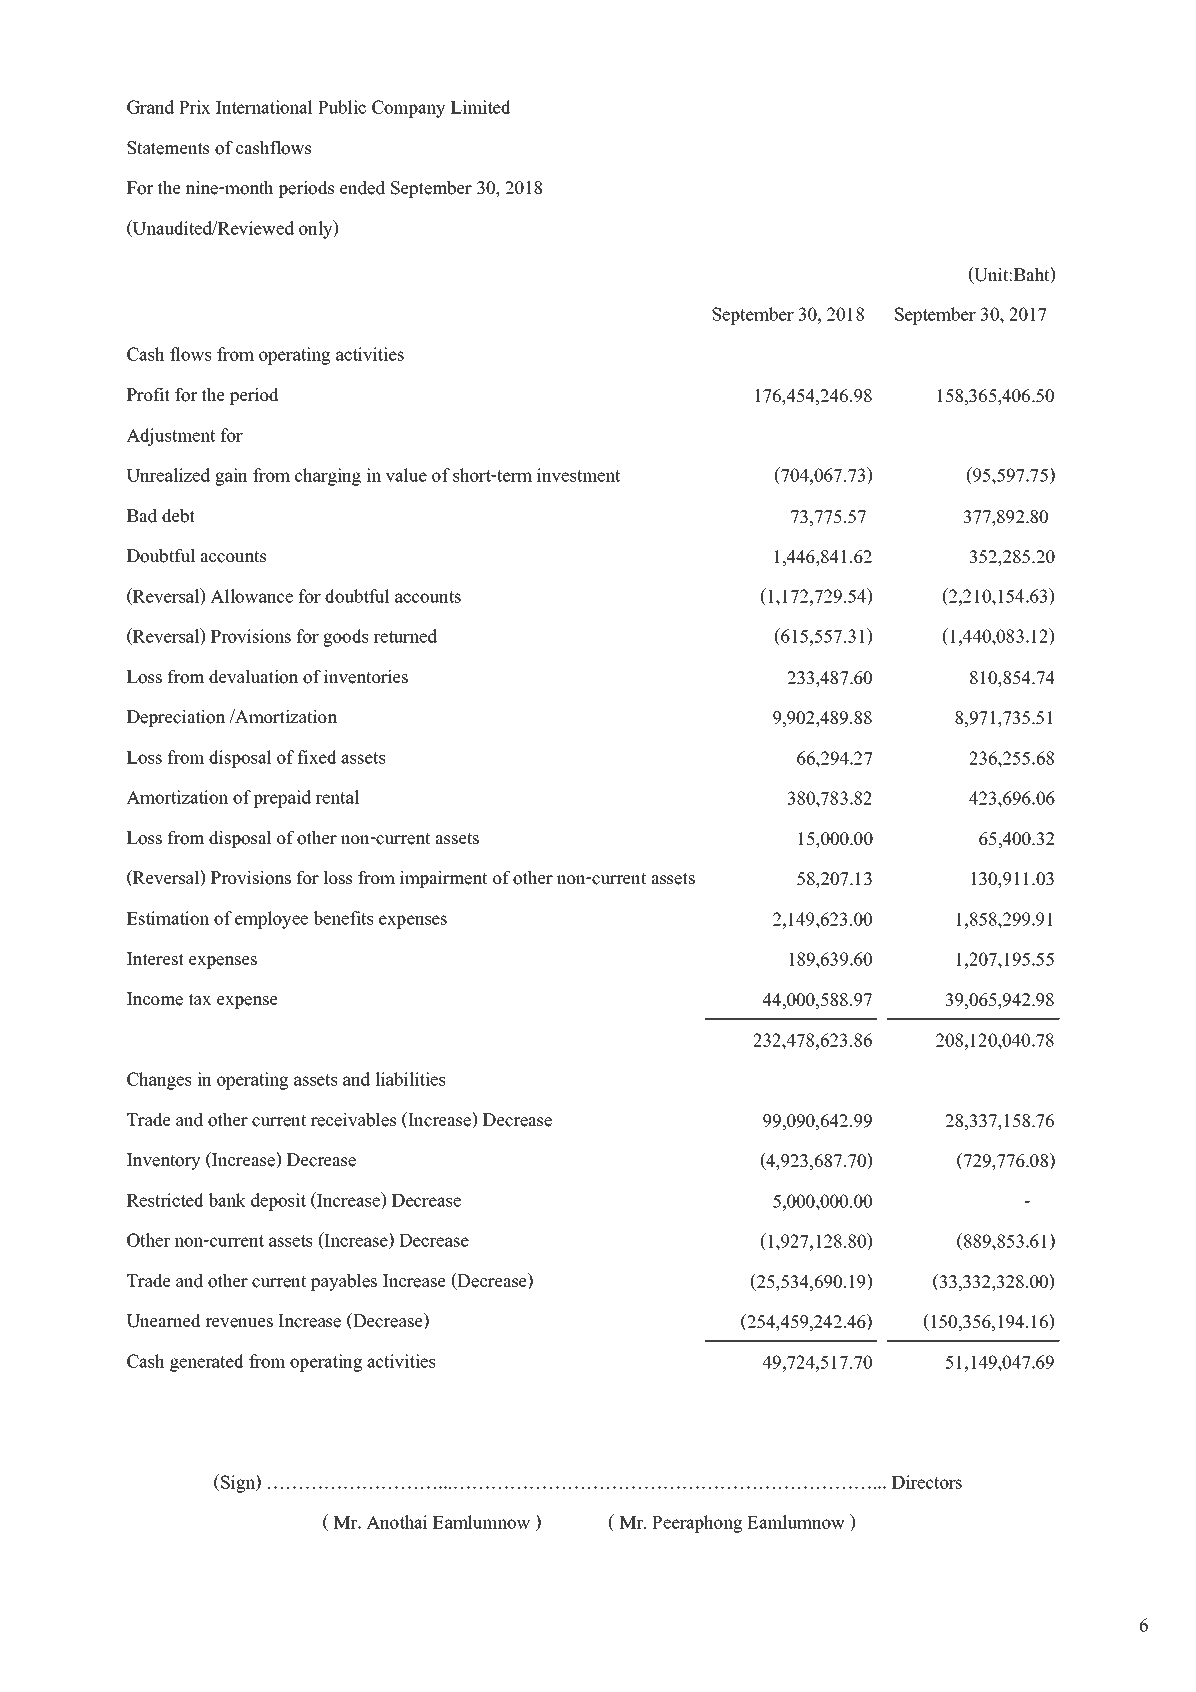 Image resolution: width=1196 pixels, height=1692 pixels. What do you see at coordinates (927, 1482) in the screenshot?
I see `Directors` at bounding box center [927, 1482].
